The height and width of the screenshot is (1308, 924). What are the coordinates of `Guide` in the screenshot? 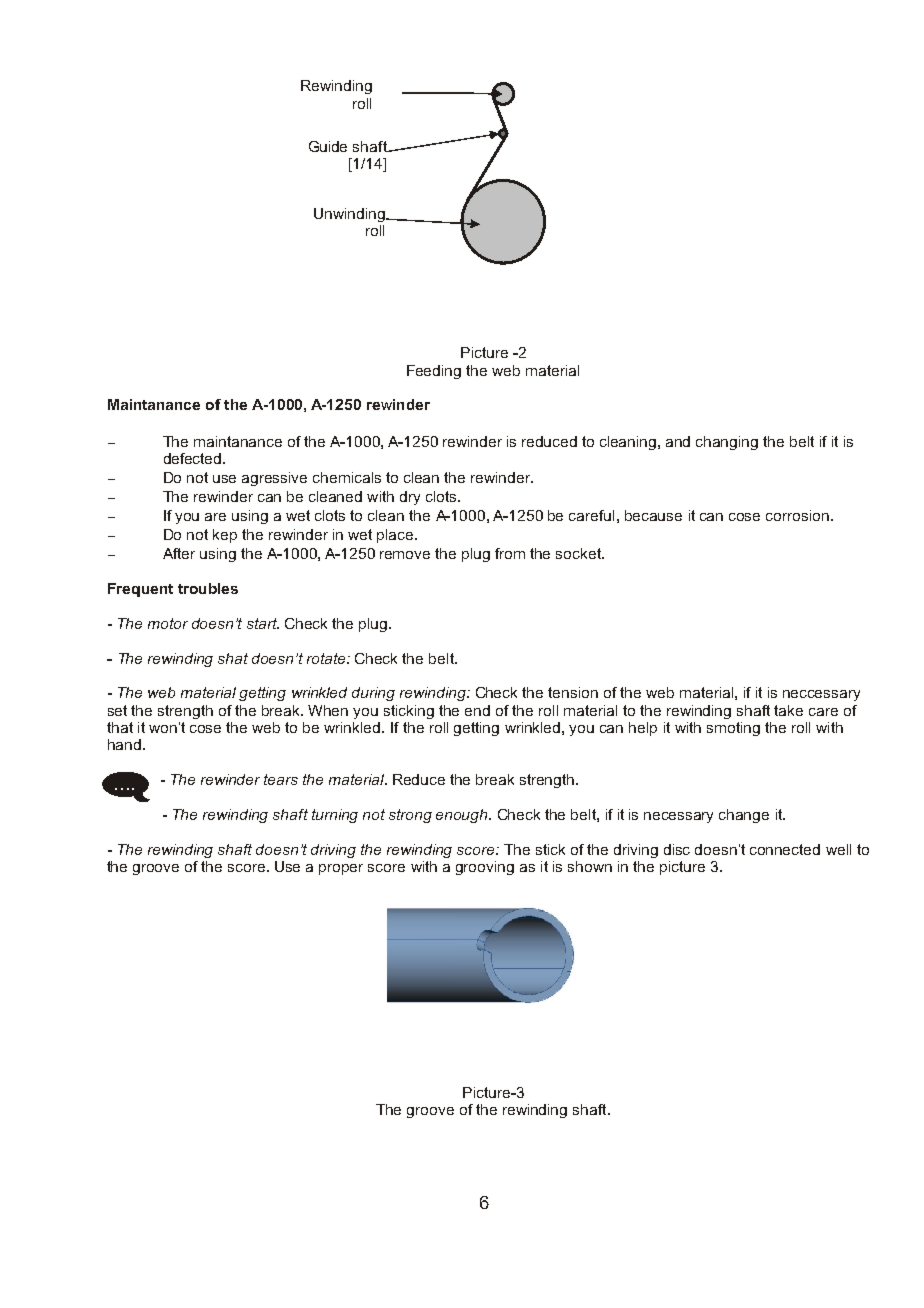 It's located at (328, 146).
